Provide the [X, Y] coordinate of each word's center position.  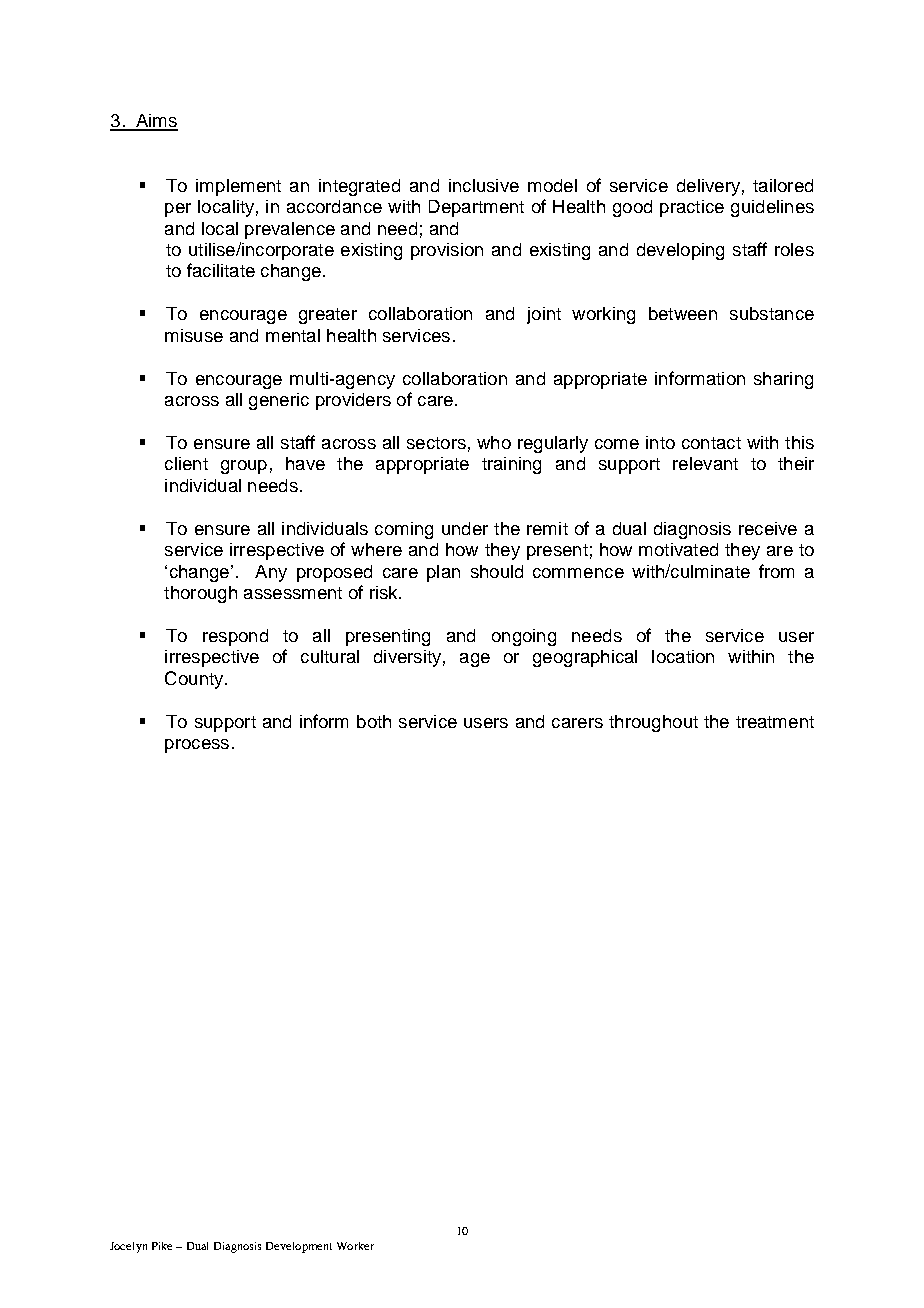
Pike [162, 1246]
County [195, 680]
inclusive [484, 185]
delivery [708, 187]
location [683, 656]
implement [238, 187]
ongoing [524, 637]
